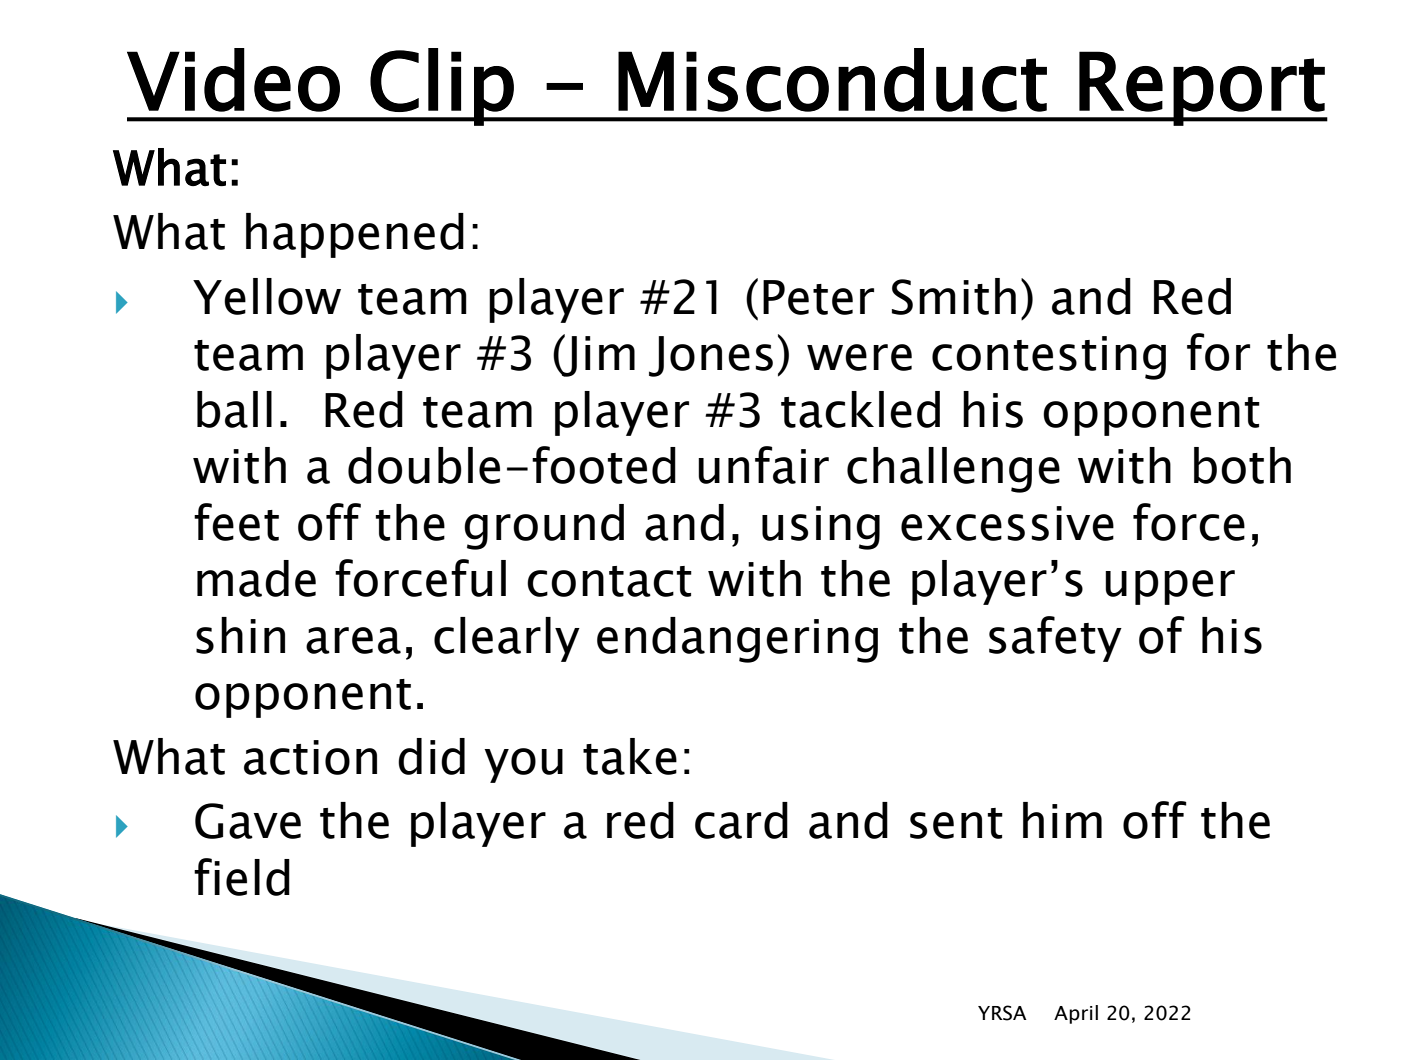 The height and width of the screenshot is (1060, 1414). What do you see at coordinates (442, 87) in the screenshot?
I see `Clip` at bounding box center [442, 87].
